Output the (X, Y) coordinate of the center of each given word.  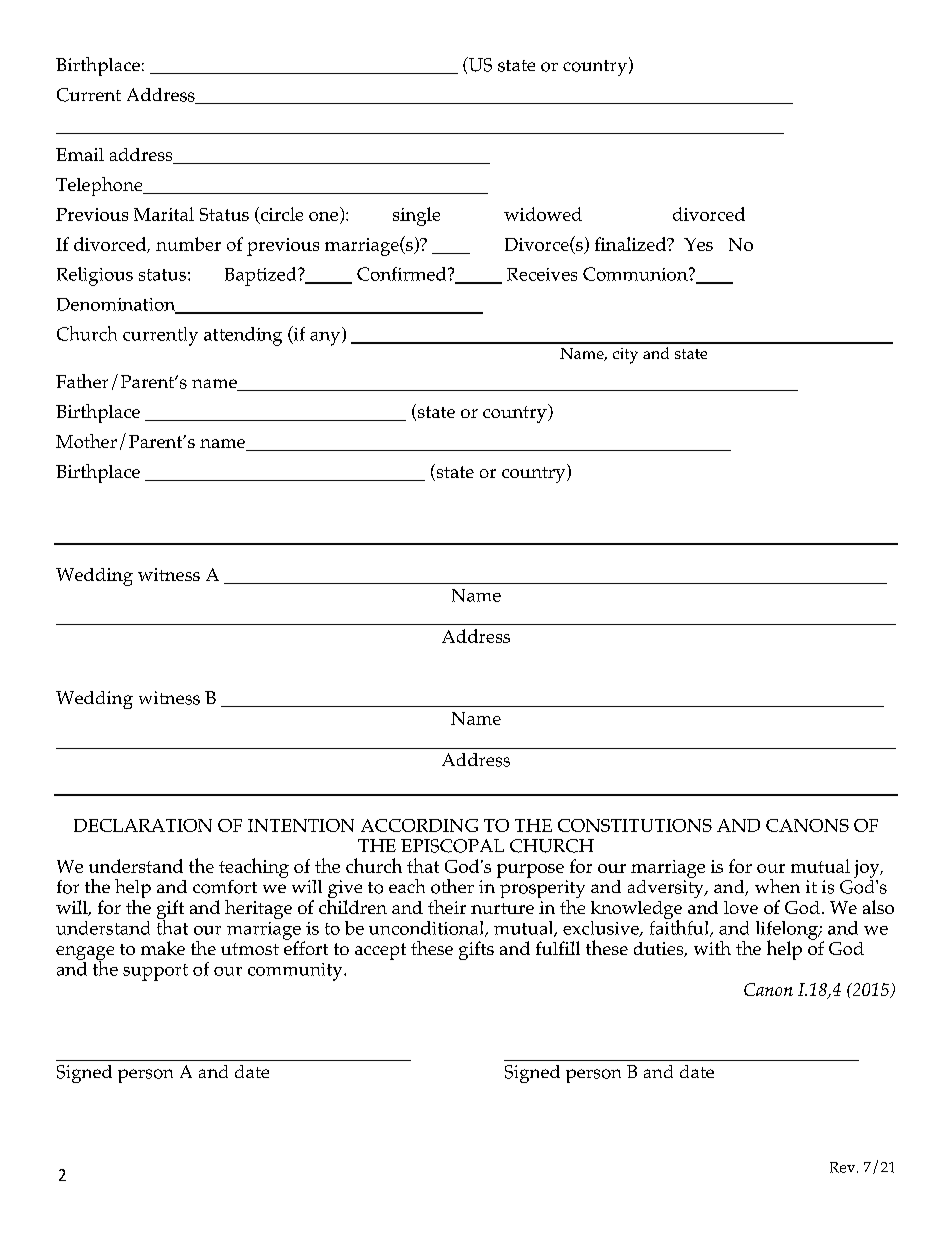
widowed (543, 214)
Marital (164, 214)
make (163, 948)
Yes (698, 244)
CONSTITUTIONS (635, 825)
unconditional (428, 929)
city (625, 356)
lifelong (788, 931)
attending (243, 336)
